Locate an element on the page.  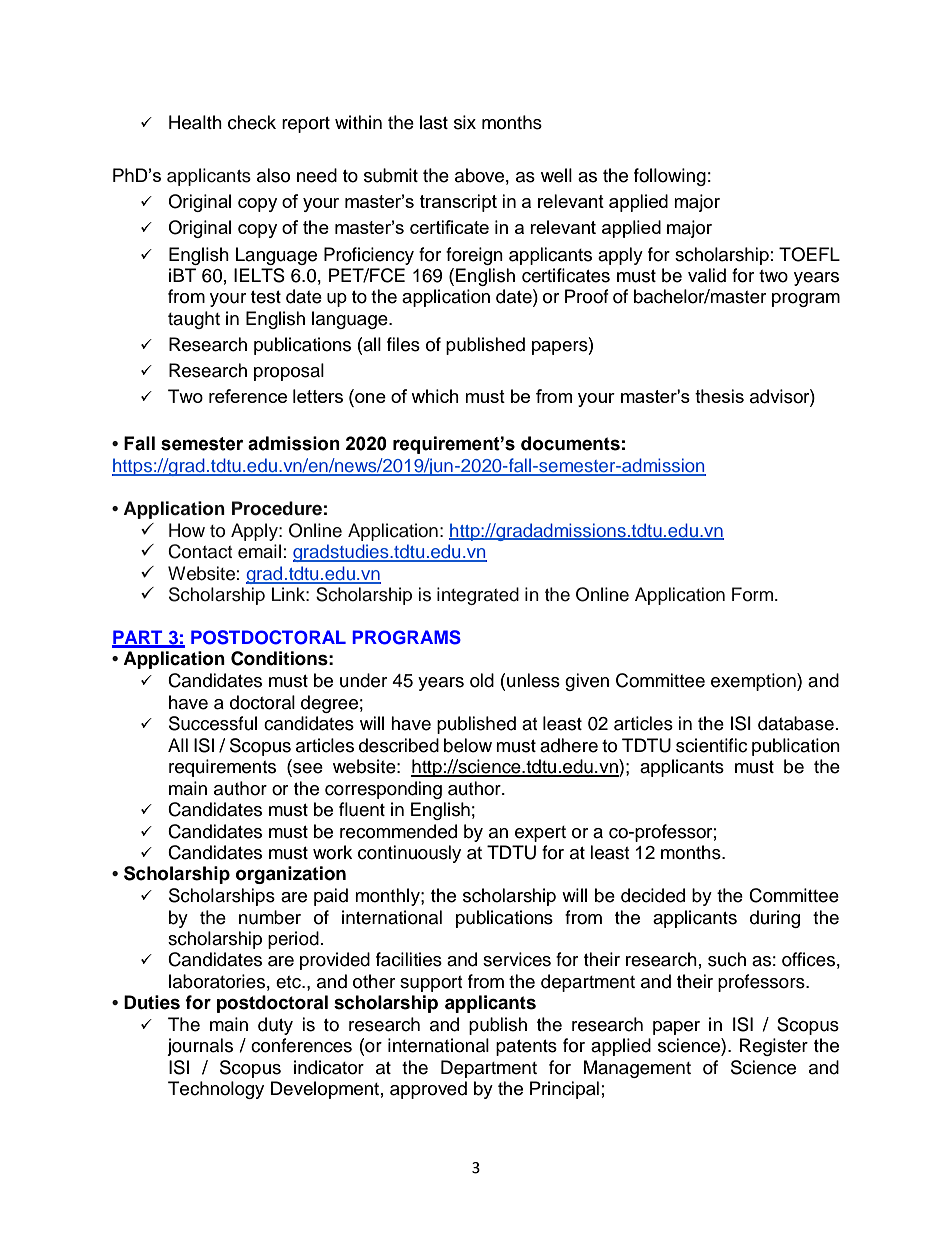
six is located at coordinates (465, 122).
